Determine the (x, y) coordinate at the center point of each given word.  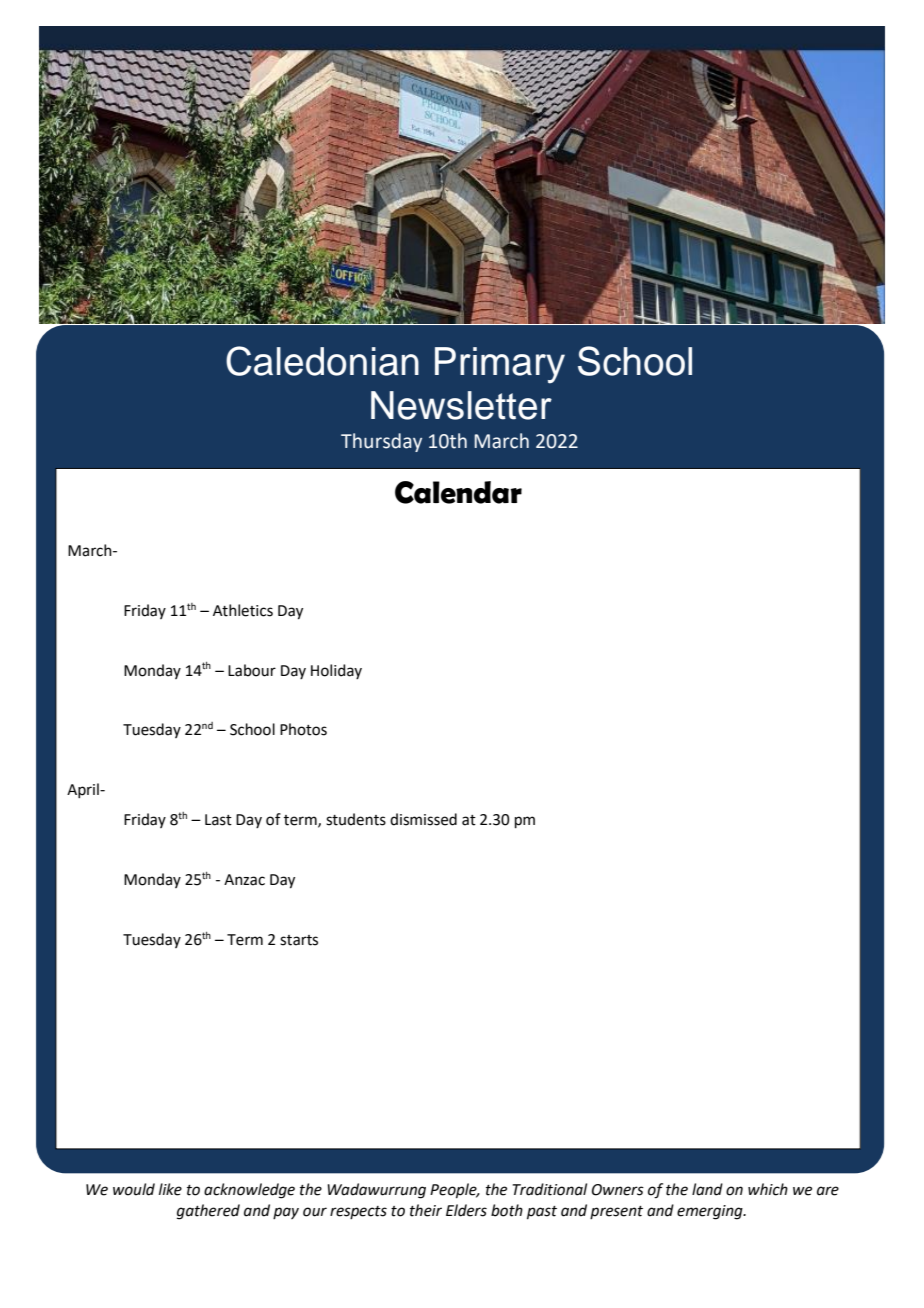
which (768, 1189)
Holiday (336, 671)
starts (299, 940)
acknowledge (249, 1191)
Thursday (381, 442)
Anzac (244, 880)
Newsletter (461, 405)
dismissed (423, 819)
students (356, 819)
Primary (500, 365)
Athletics (243, 610)
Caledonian (322, 361)
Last (218, 820)
